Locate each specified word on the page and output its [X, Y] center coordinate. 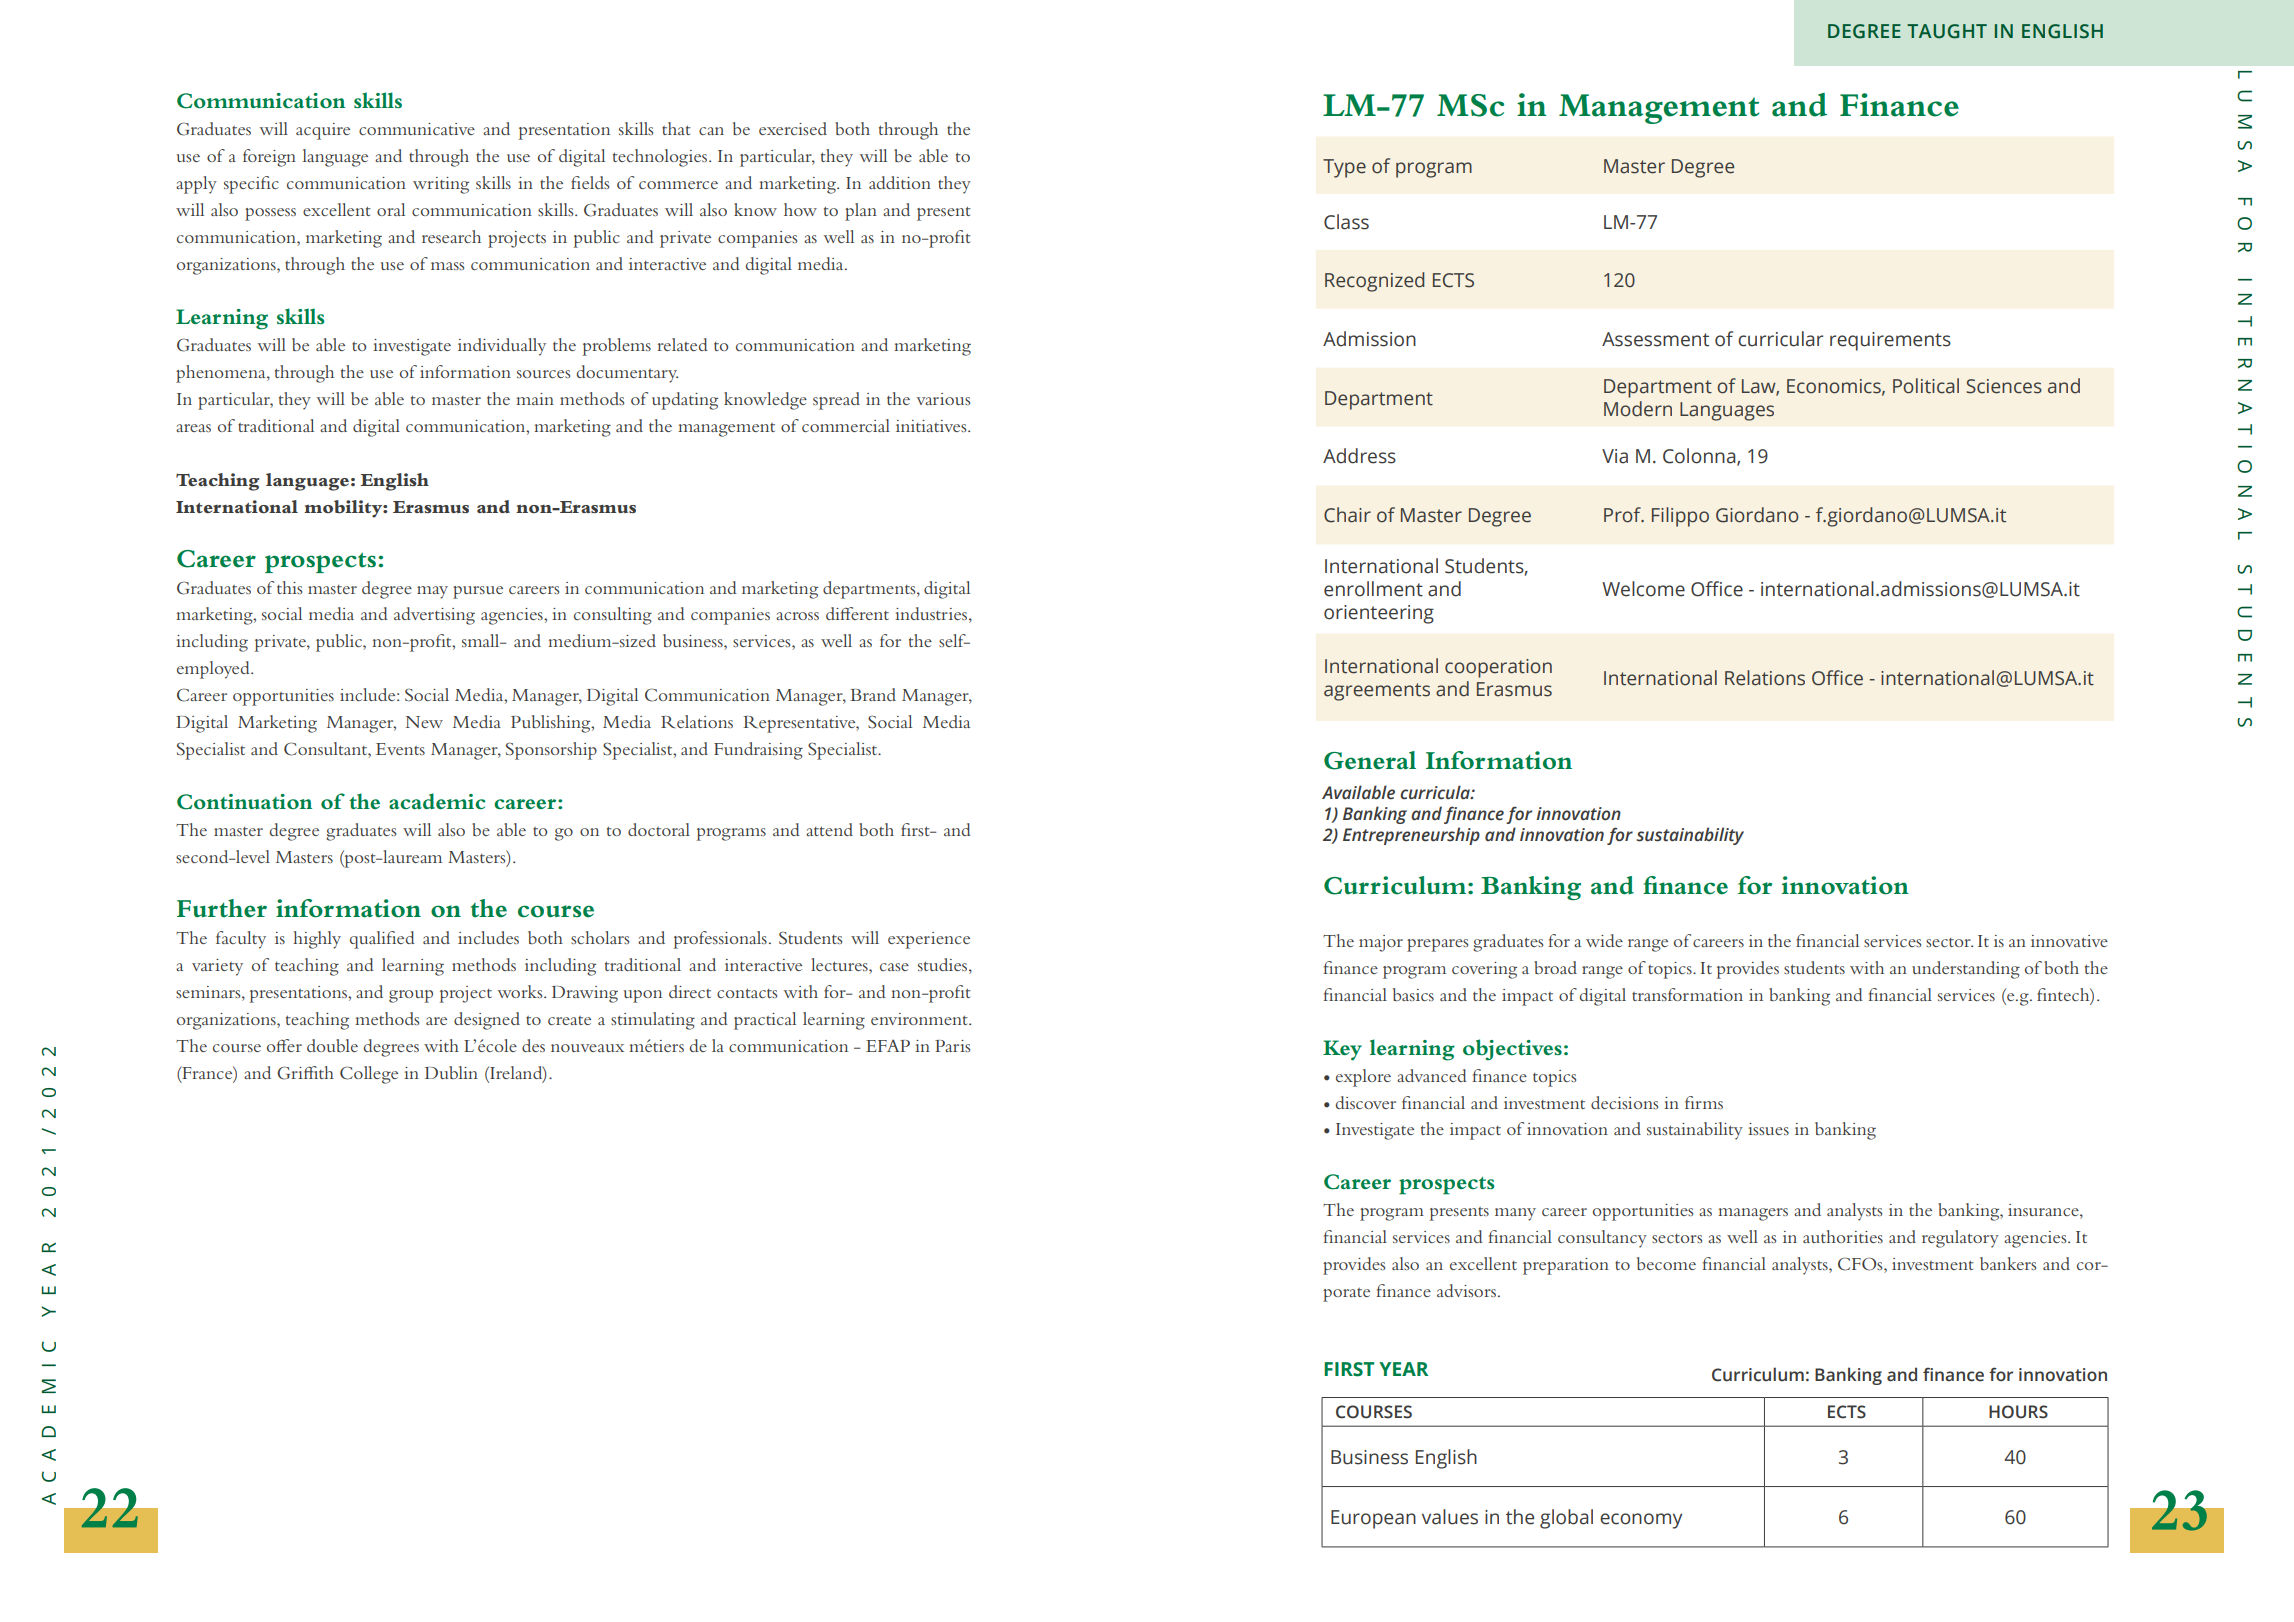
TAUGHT [1947, 31]
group [411, 996]
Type [1344, 168]
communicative [417, 129]
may [432, 592]
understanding [1966, 970]
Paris [952, 1046]
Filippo [1680, 517]
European [1373, 1519]
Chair [1347, 515]
